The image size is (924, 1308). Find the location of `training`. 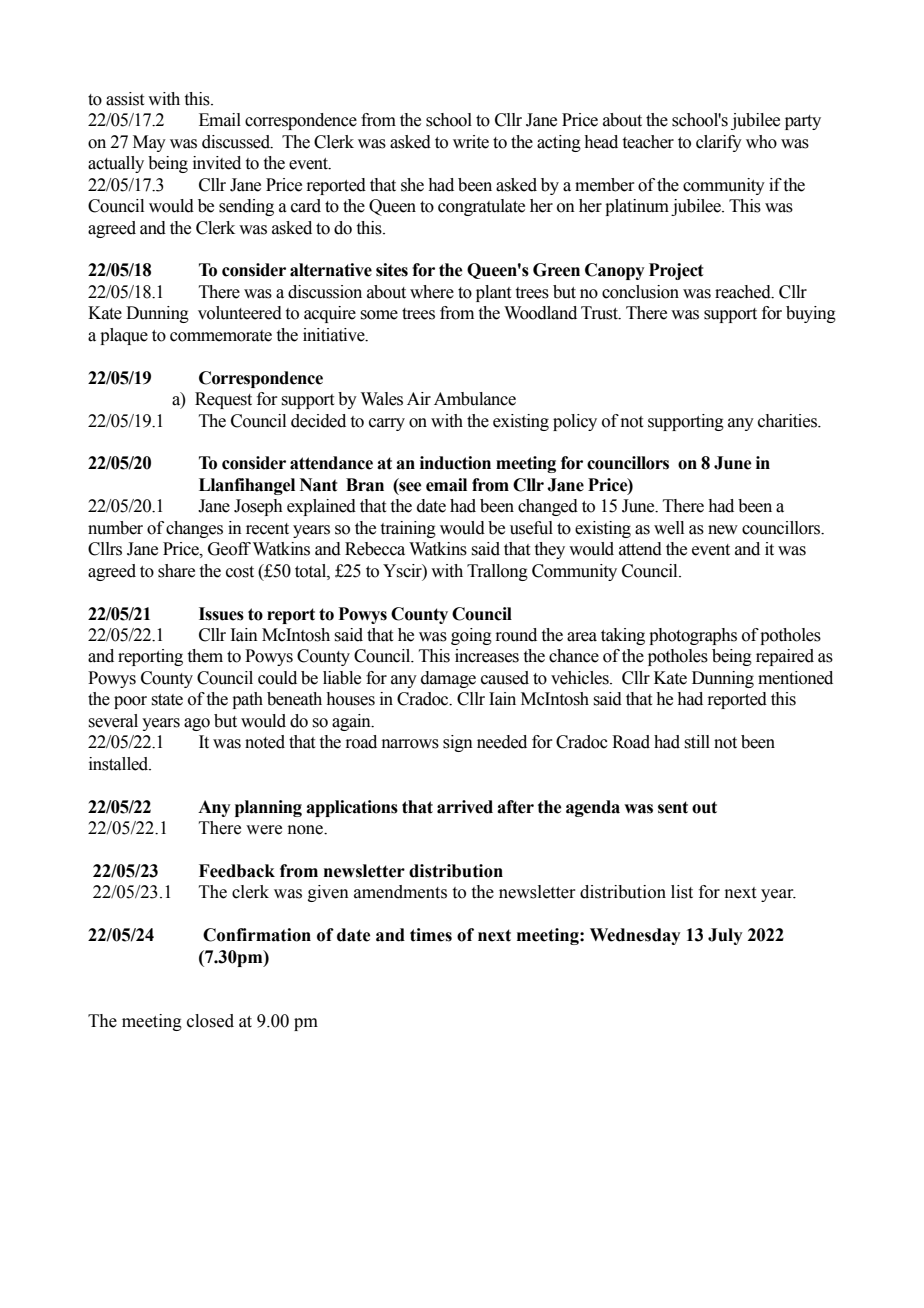

training is located at coordinates (408, 529).
